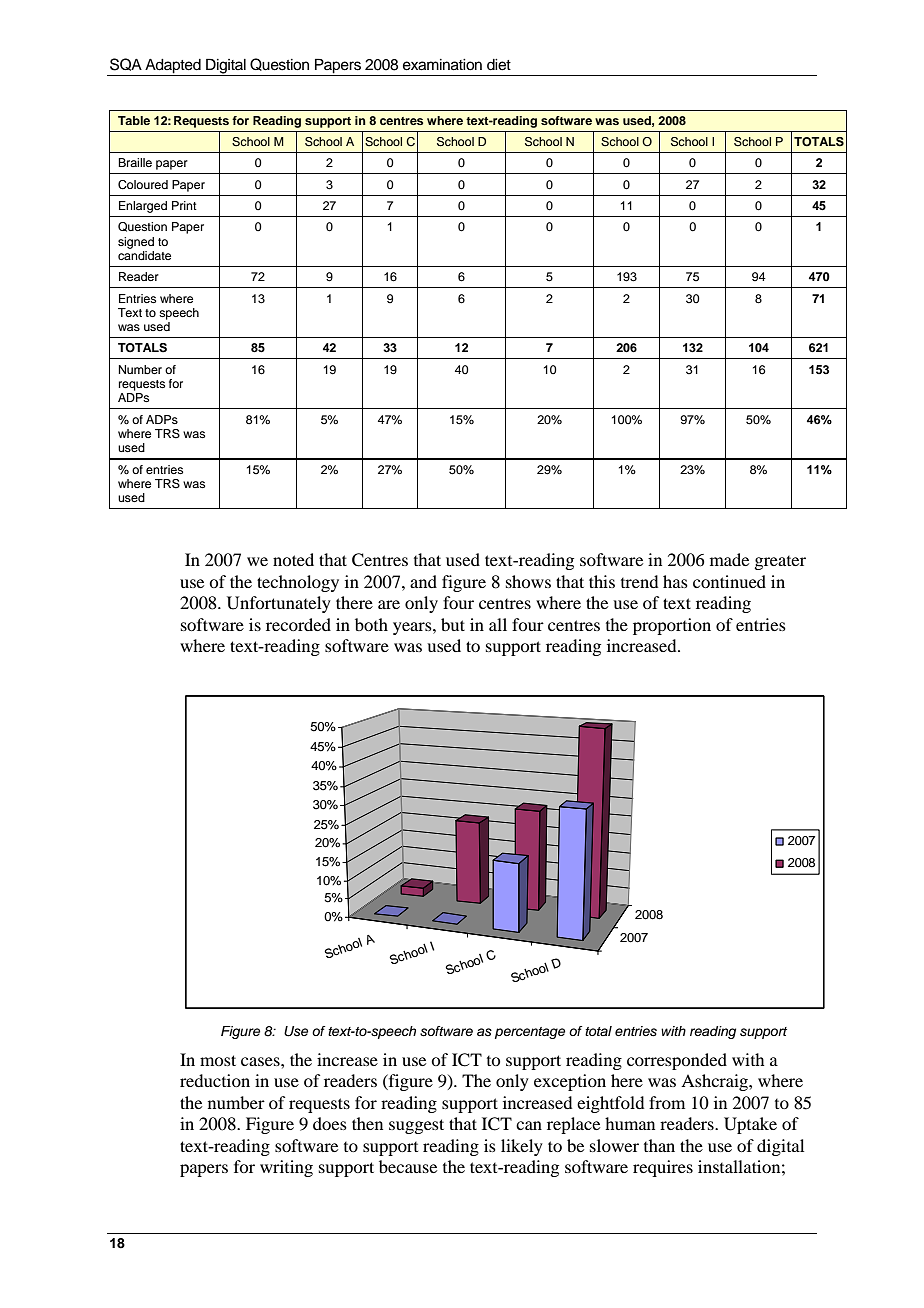  What do you see at coordinates (442, 65) in the screenshot?
I see `examination` at bounding box center [442, 65].
